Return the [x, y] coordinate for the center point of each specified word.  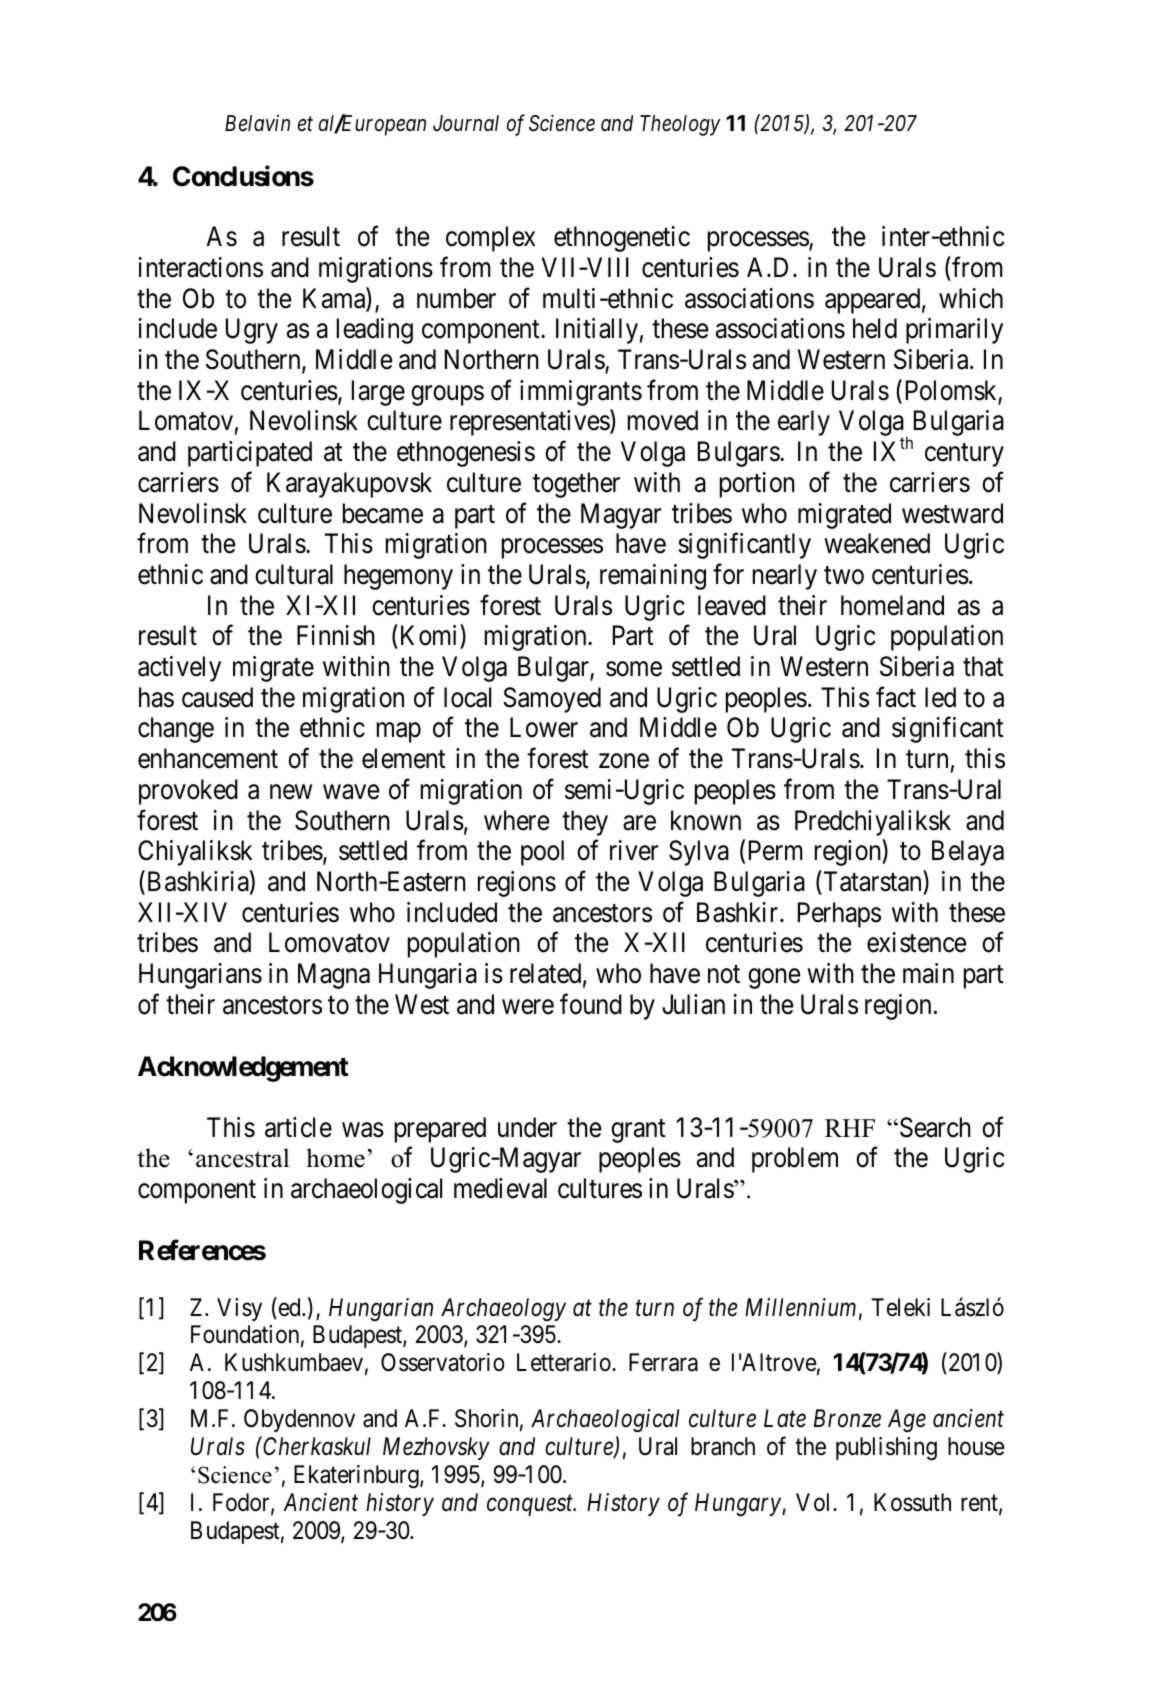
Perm [776, 851]
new [291, 792]
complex [490, 239]
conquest [531, 1506]
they [585, 823]
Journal [466, 123]
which [971, 298]
